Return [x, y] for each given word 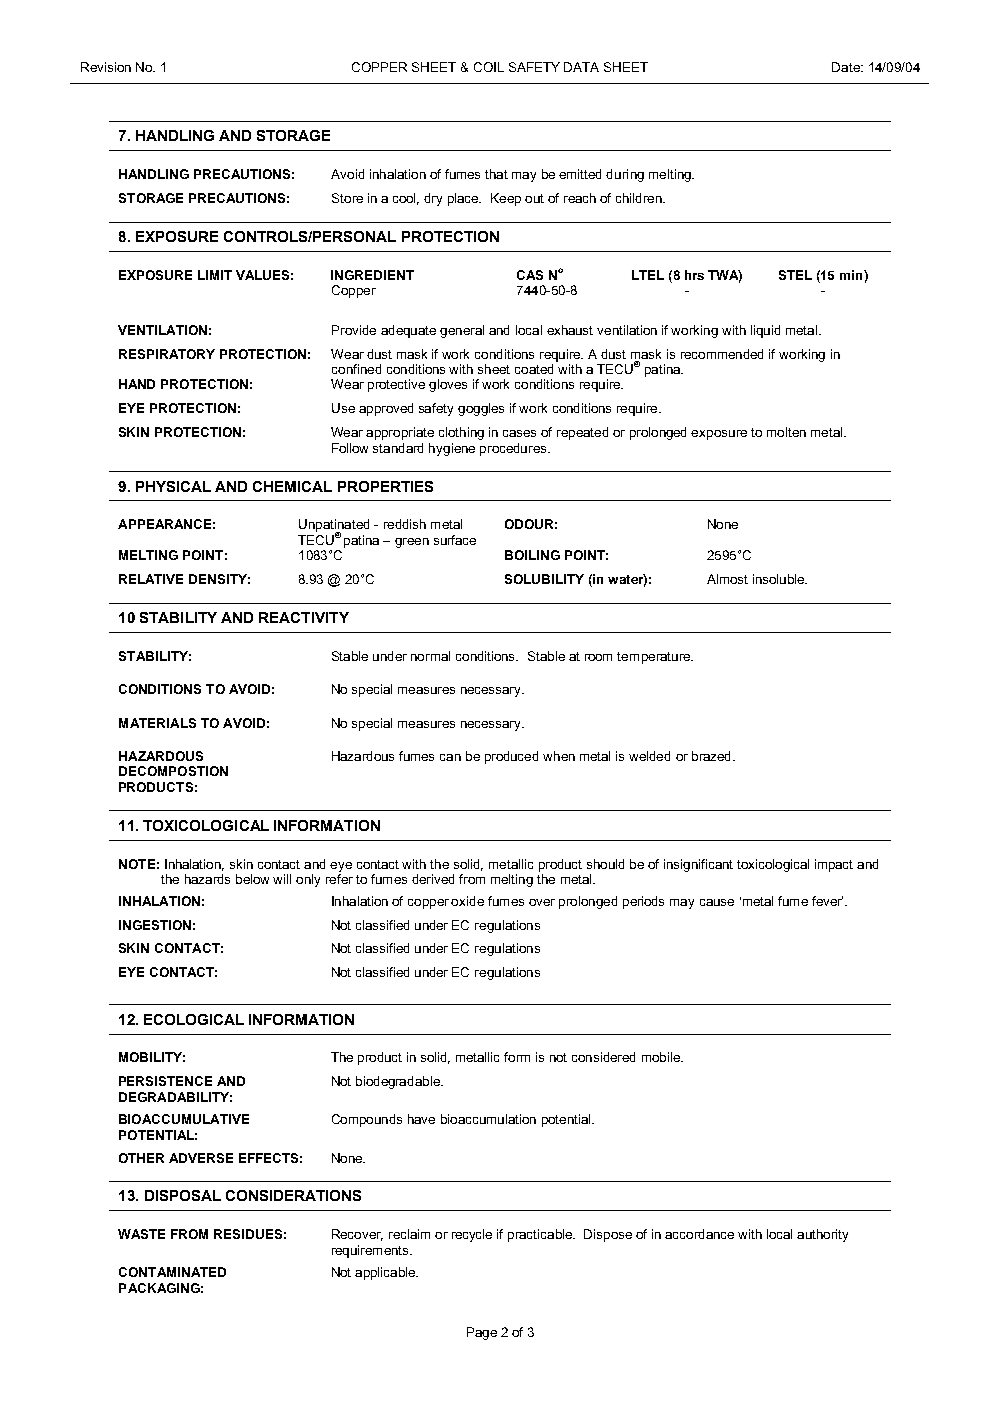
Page [482, 1333]
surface [455, 540]
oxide [467, 901]
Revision [106, 67]
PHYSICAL [173, 486]
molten [786, 432]
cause [717, 902]
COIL [489, 67]
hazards [207, 879]
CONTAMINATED [172, 1272]
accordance [699, 1234]
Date [847, 67]
